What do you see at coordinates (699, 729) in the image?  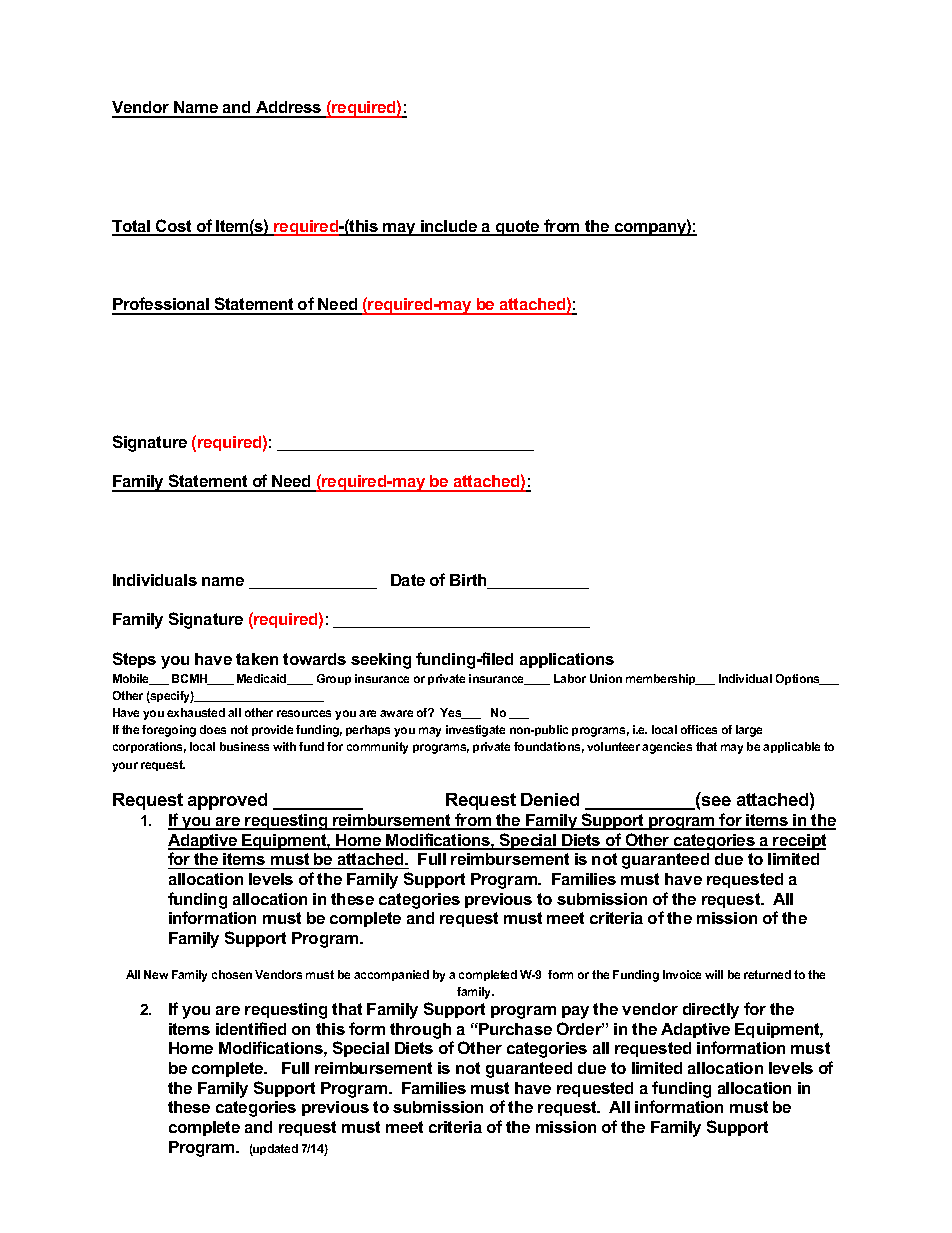 I see `offices` at bounding box center [699, 729].
